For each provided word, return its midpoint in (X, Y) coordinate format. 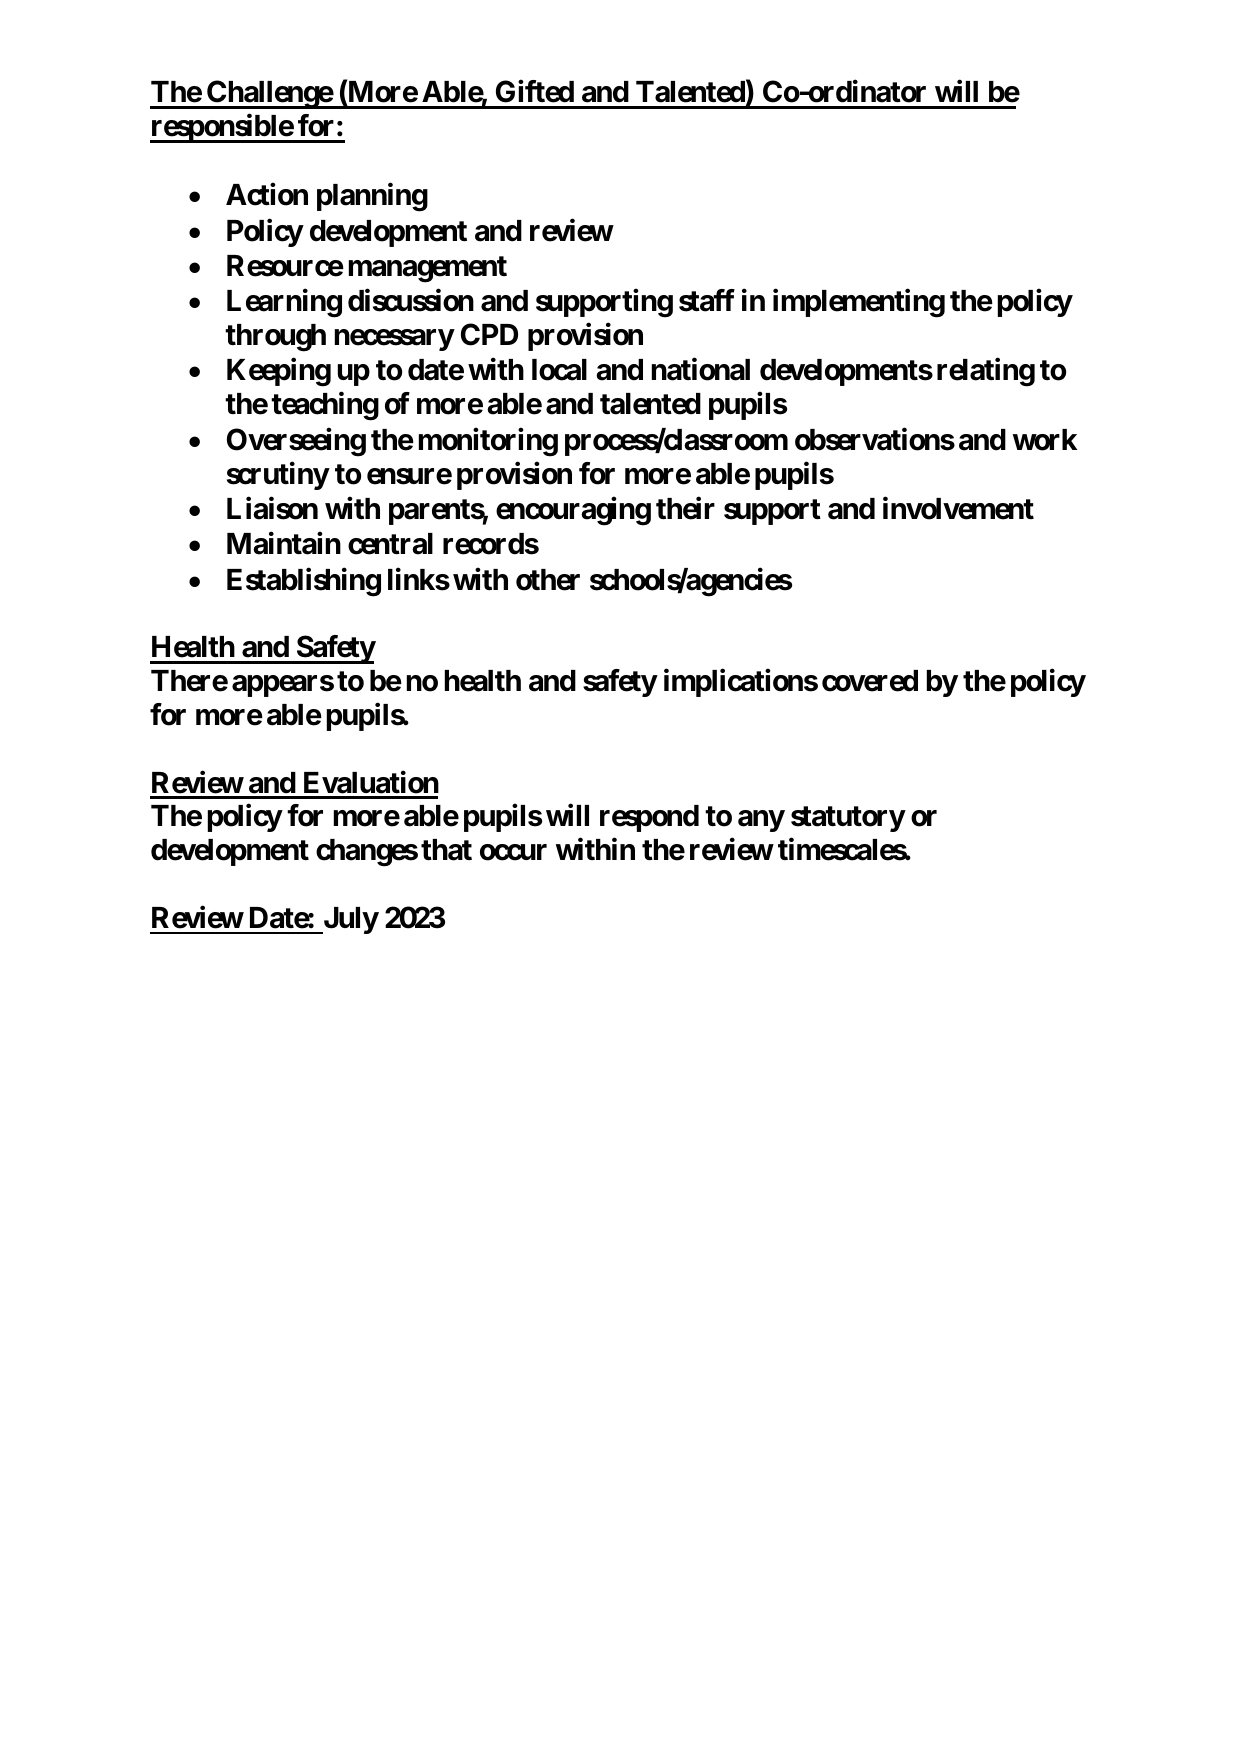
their (685, 508)
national (701, 369)
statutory (848, 819)
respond (649, 818)
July (350, 920)
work (1045, 440)
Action (267, 194)
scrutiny (278, 475)
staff (707, 300)
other (548, 580)
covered (870, 681)
